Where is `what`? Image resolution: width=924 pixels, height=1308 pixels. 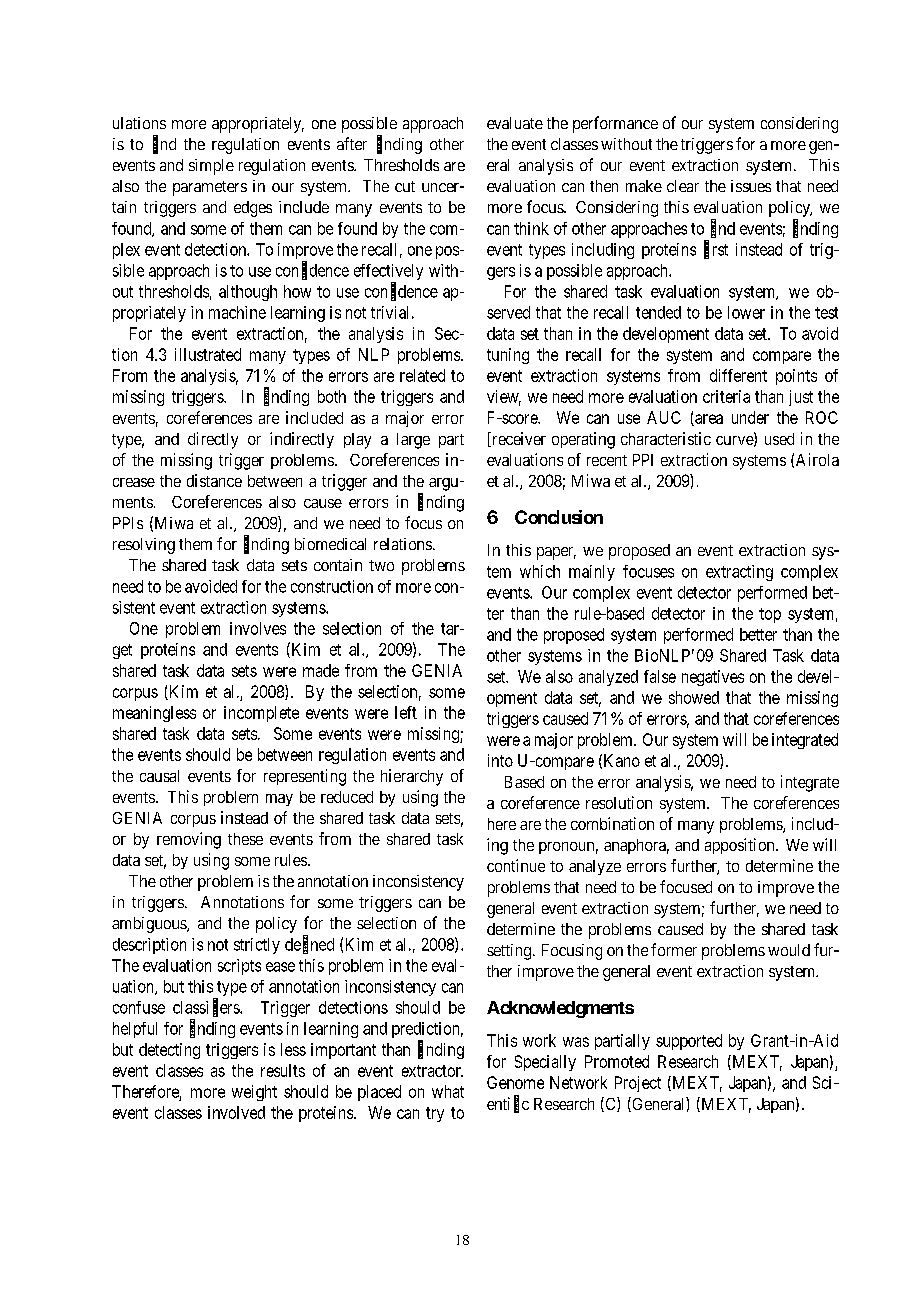
what is located at coordinates (448, 1091).
